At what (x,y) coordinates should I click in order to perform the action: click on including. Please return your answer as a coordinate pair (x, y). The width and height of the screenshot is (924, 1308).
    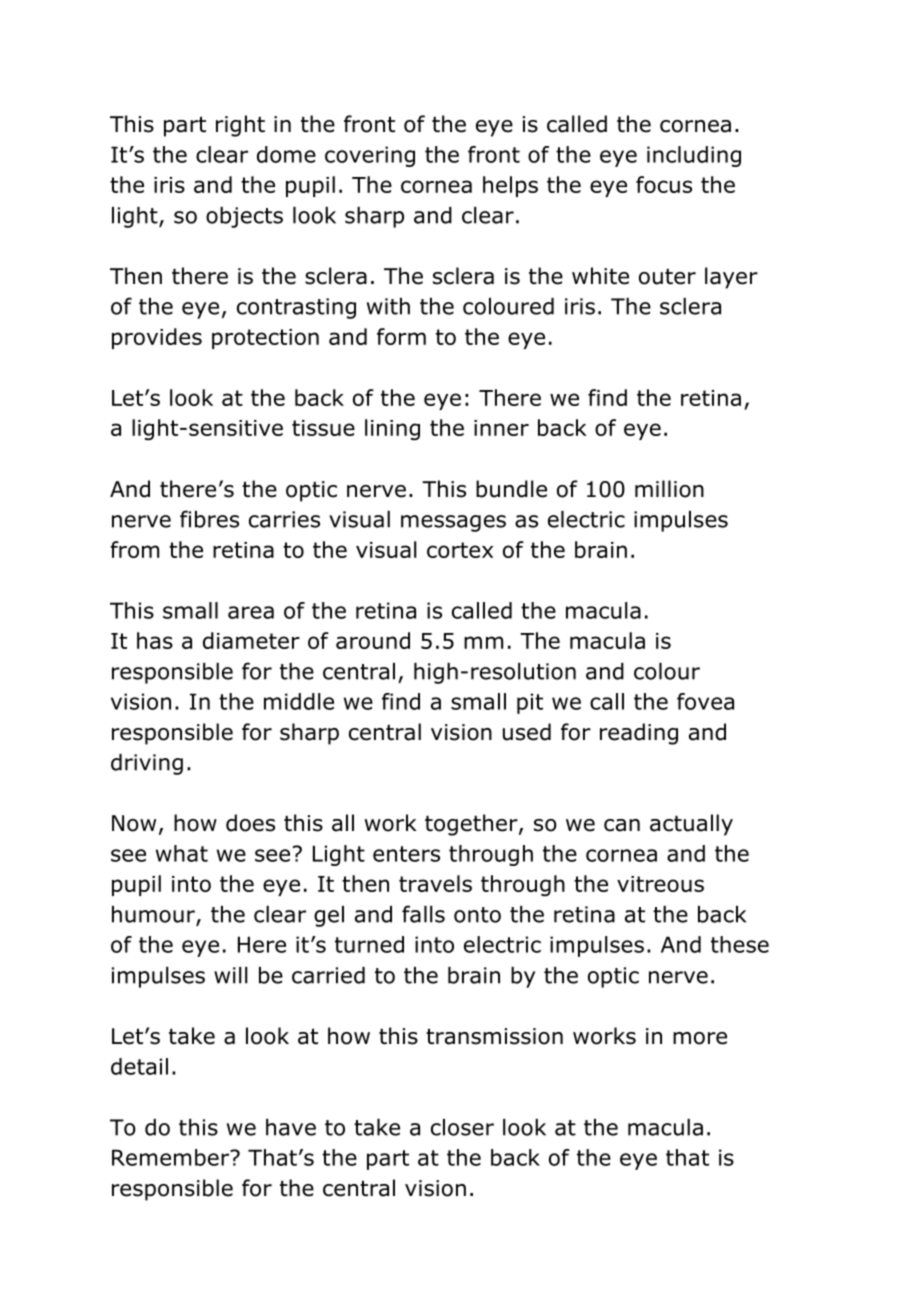
    Looking at the image, I should click on (694, 156).
